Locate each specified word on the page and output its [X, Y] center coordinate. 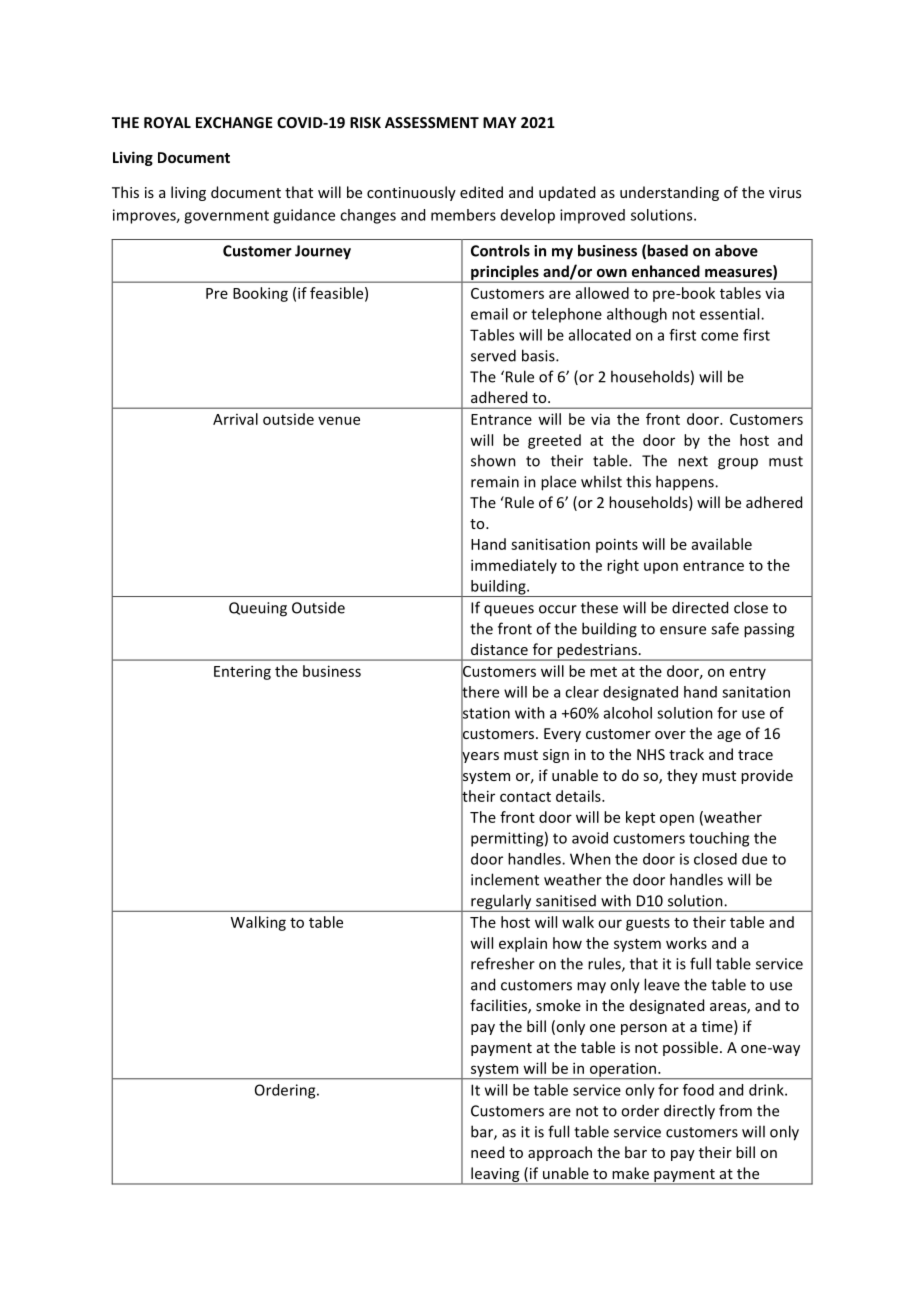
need [487, 1152]
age [729, 736]
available [722, 544]
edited [481, 192]
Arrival [235, 419]
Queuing [258, 609]
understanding [669, 193]
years [480, 757]
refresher [503, 963]
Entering [242, 672]
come [719, 336]
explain [523, 944]
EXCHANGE [234, 122]
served [493, 355]
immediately [514, 566]
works [686, 943]
